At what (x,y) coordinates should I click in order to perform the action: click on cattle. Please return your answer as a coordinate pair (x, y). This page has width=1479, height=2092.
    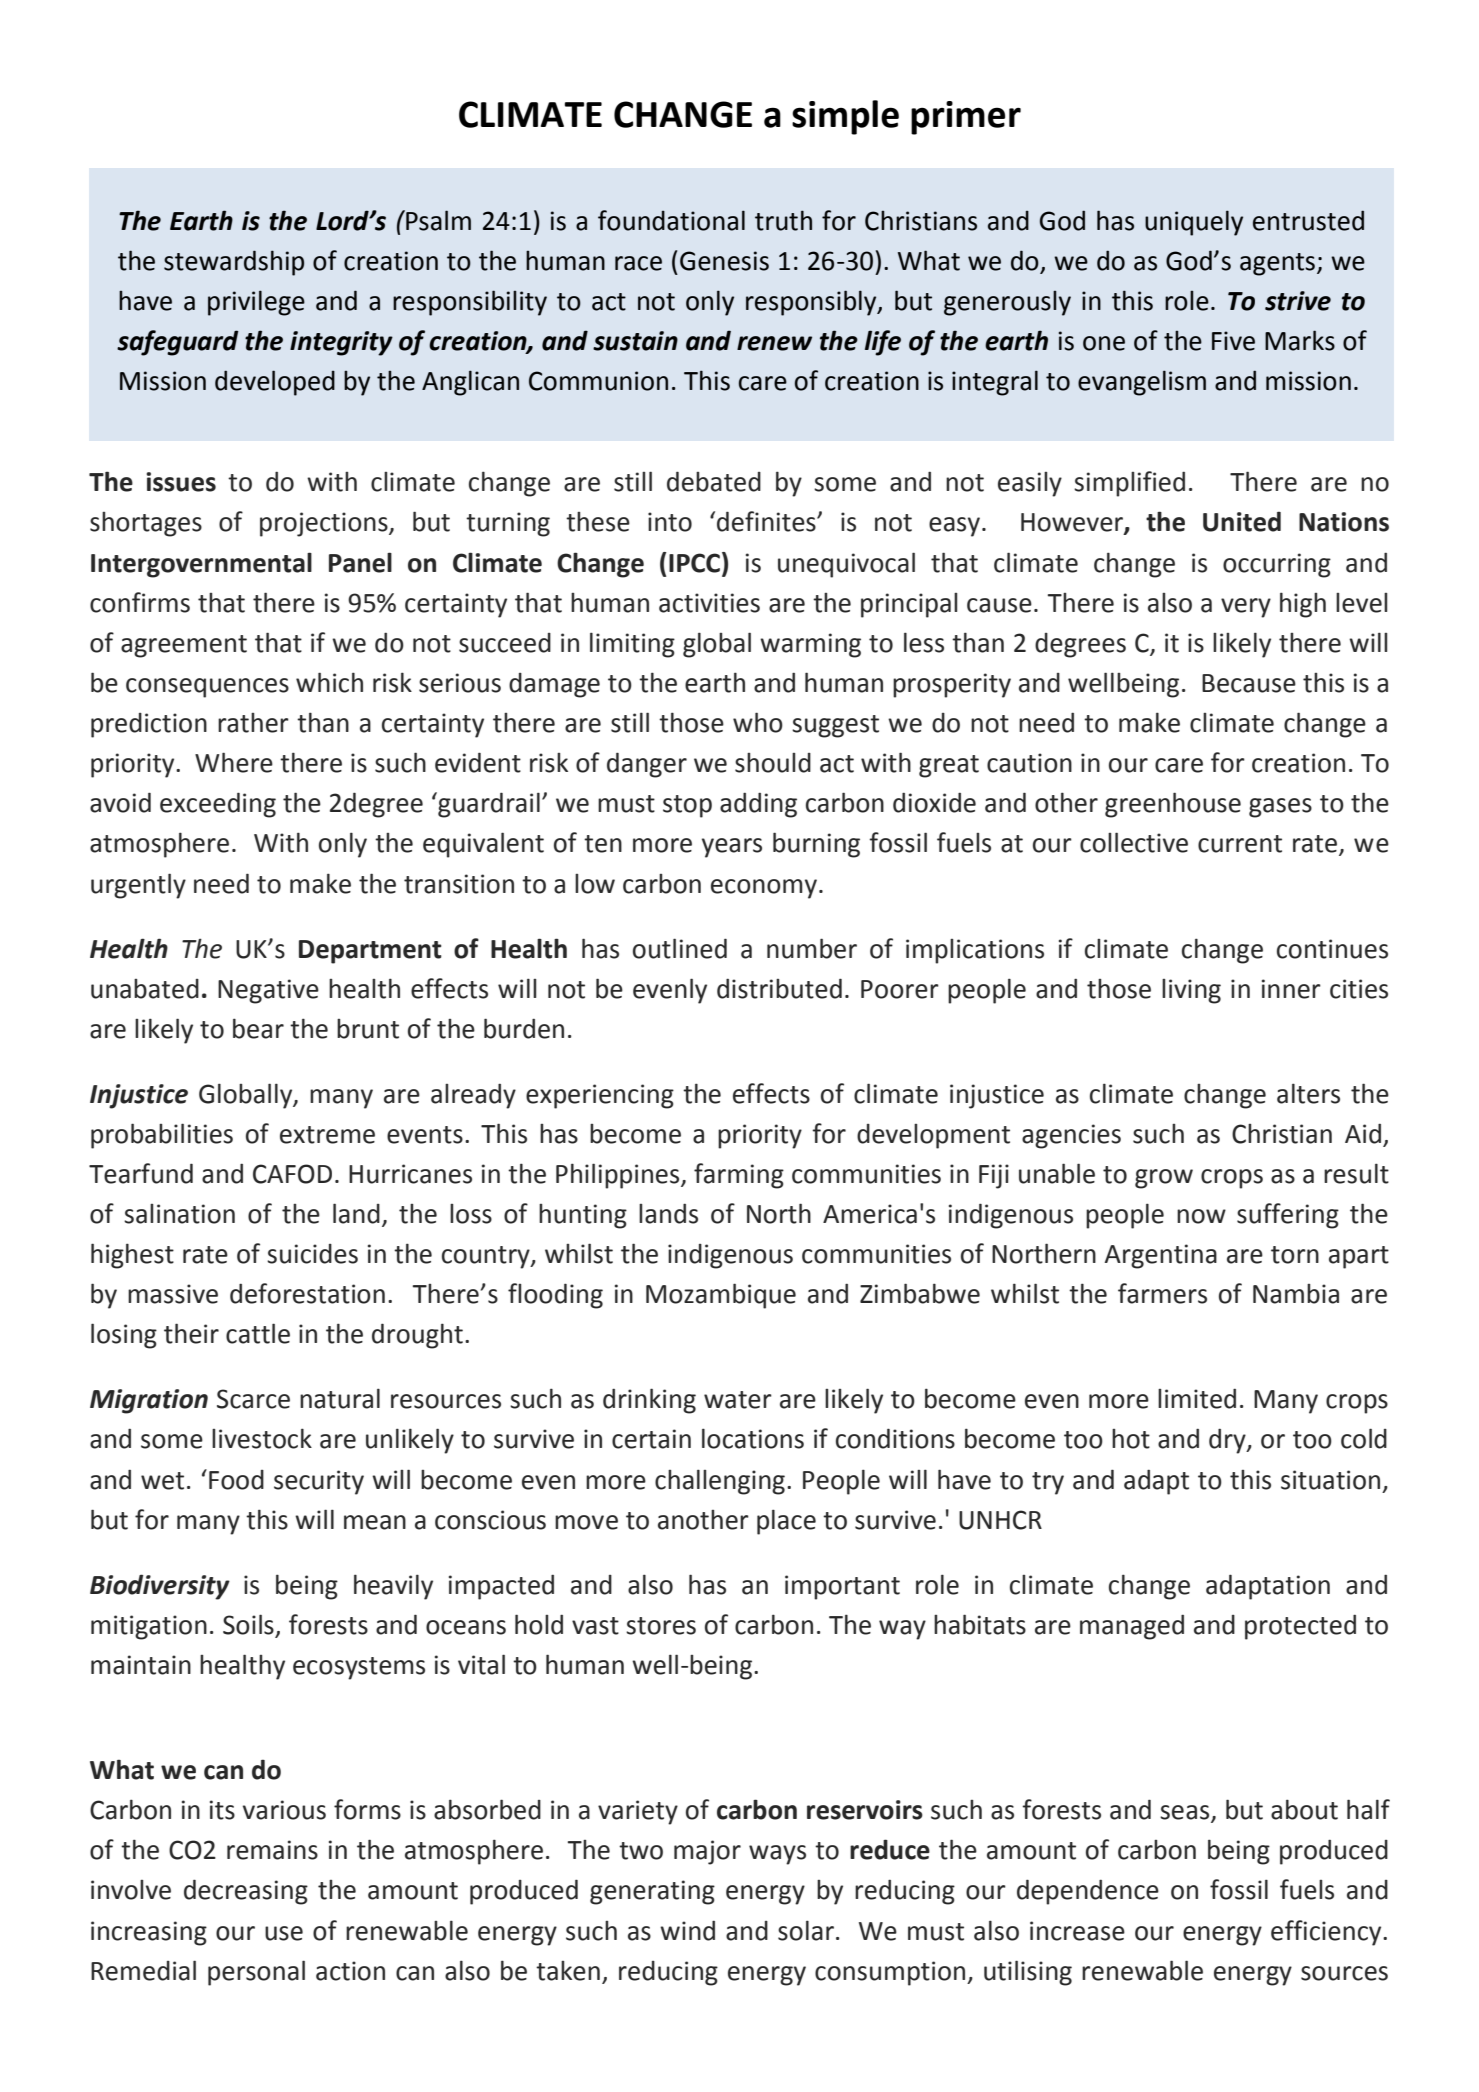
    Looking at the image, I should click on (258, 1333).
